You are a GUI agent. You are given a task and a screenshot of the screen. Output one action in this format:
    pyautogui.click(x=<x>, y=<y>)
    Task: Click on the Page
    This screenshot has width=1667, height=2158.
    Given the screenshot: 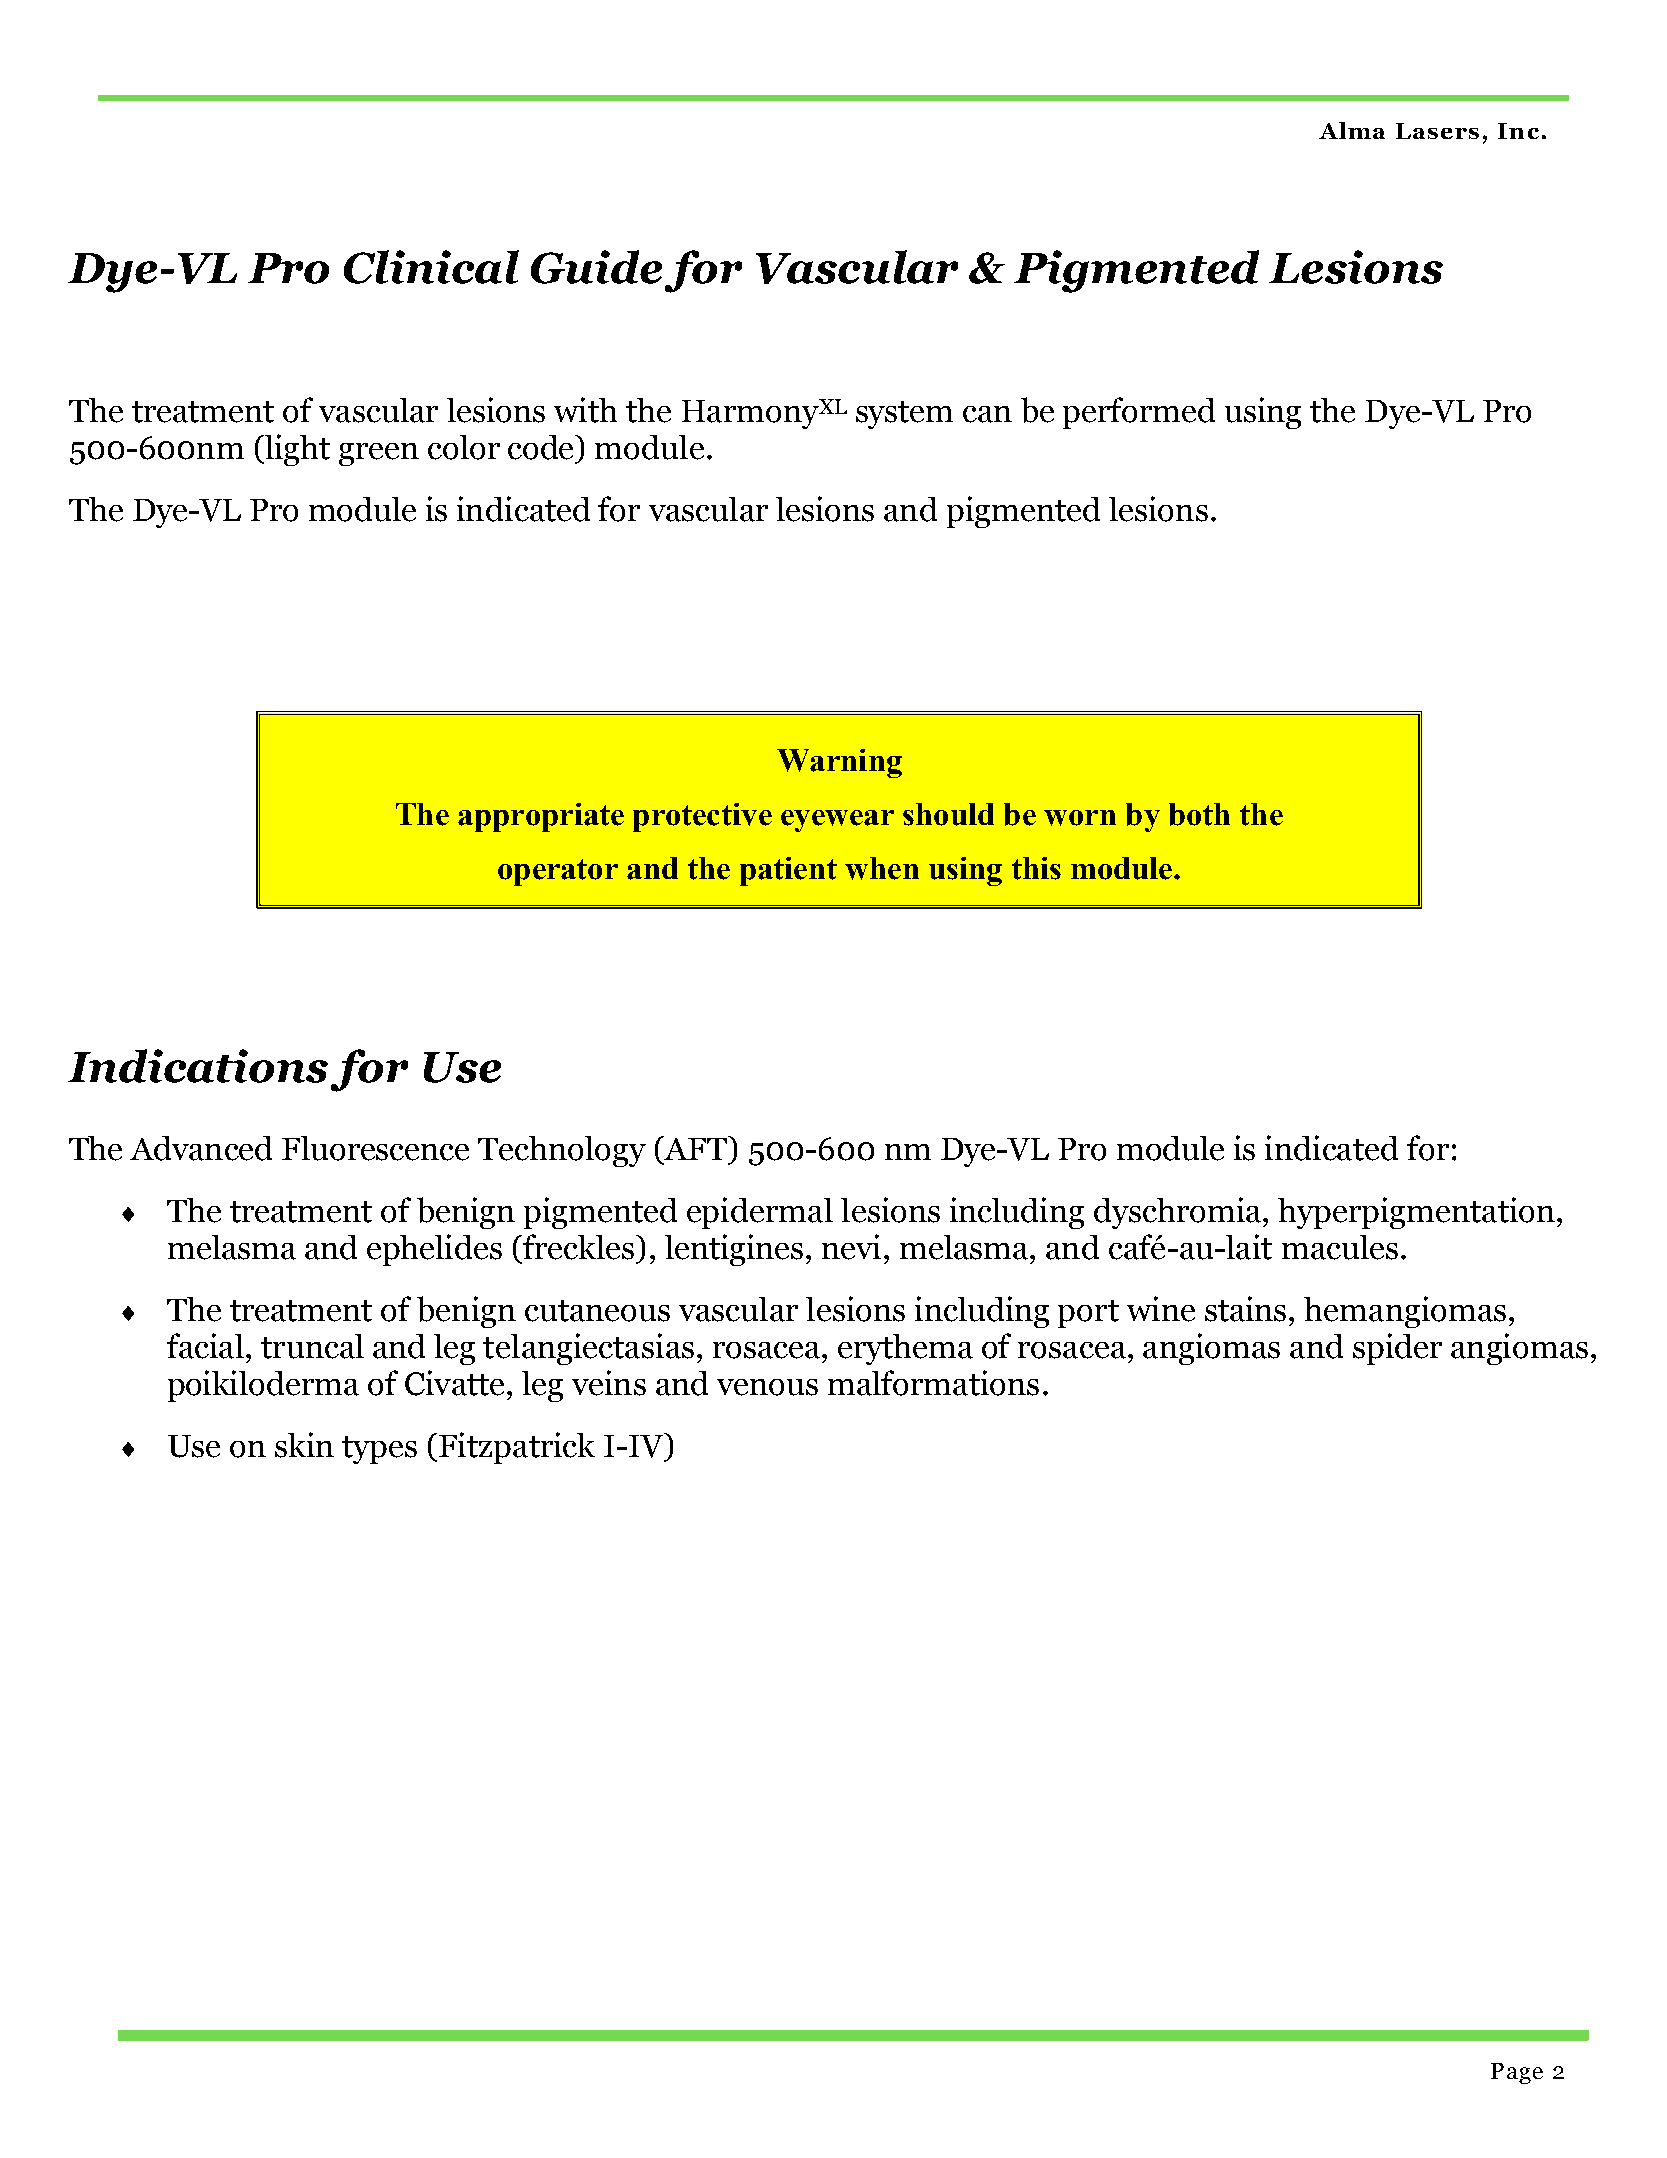 What is the action you would take?
    pyautogui.click(x=1517, y=2073)
